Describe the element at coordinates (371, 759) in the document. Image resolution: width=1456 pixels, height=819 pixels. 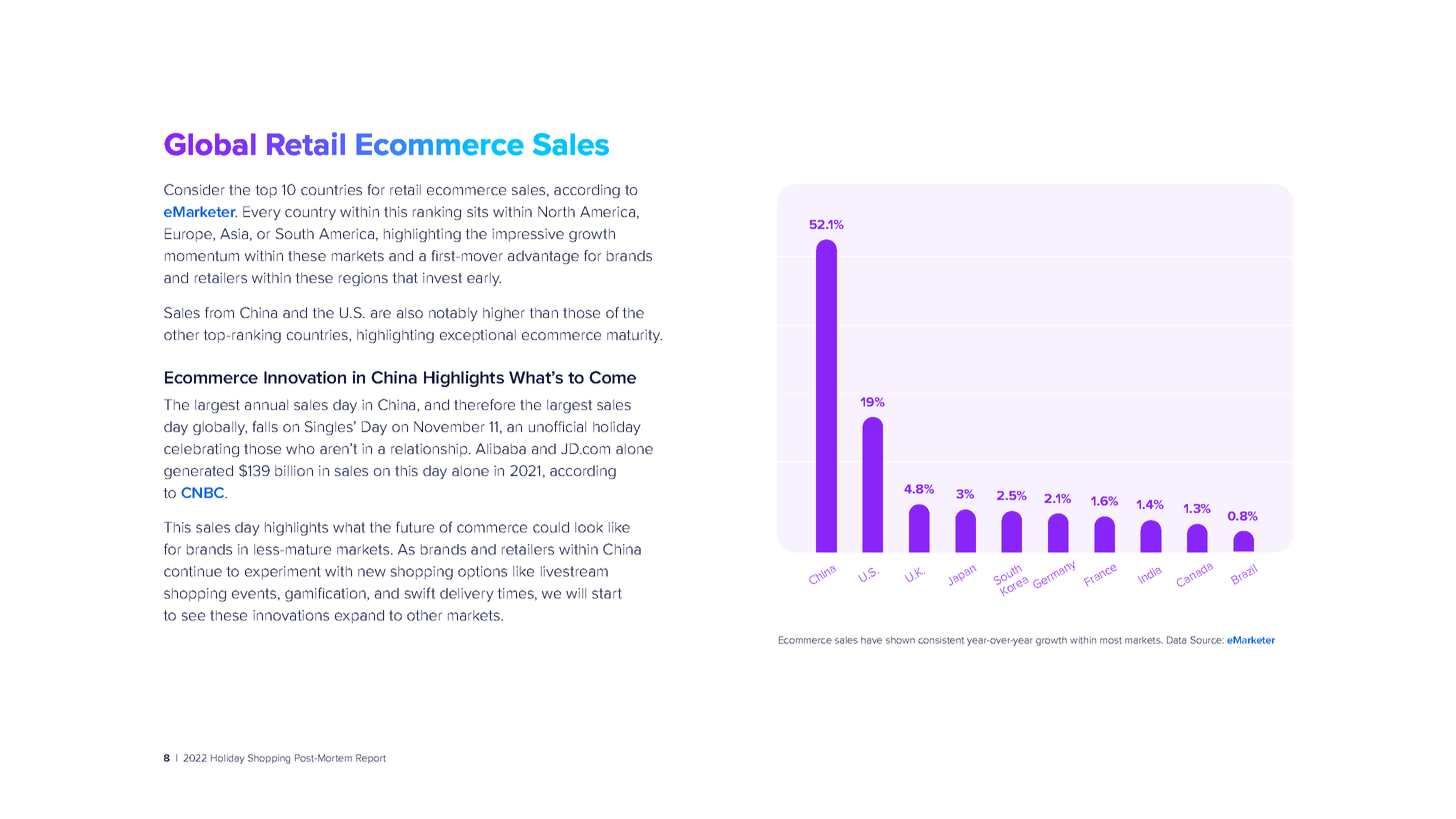
I see `Report` at that location.
